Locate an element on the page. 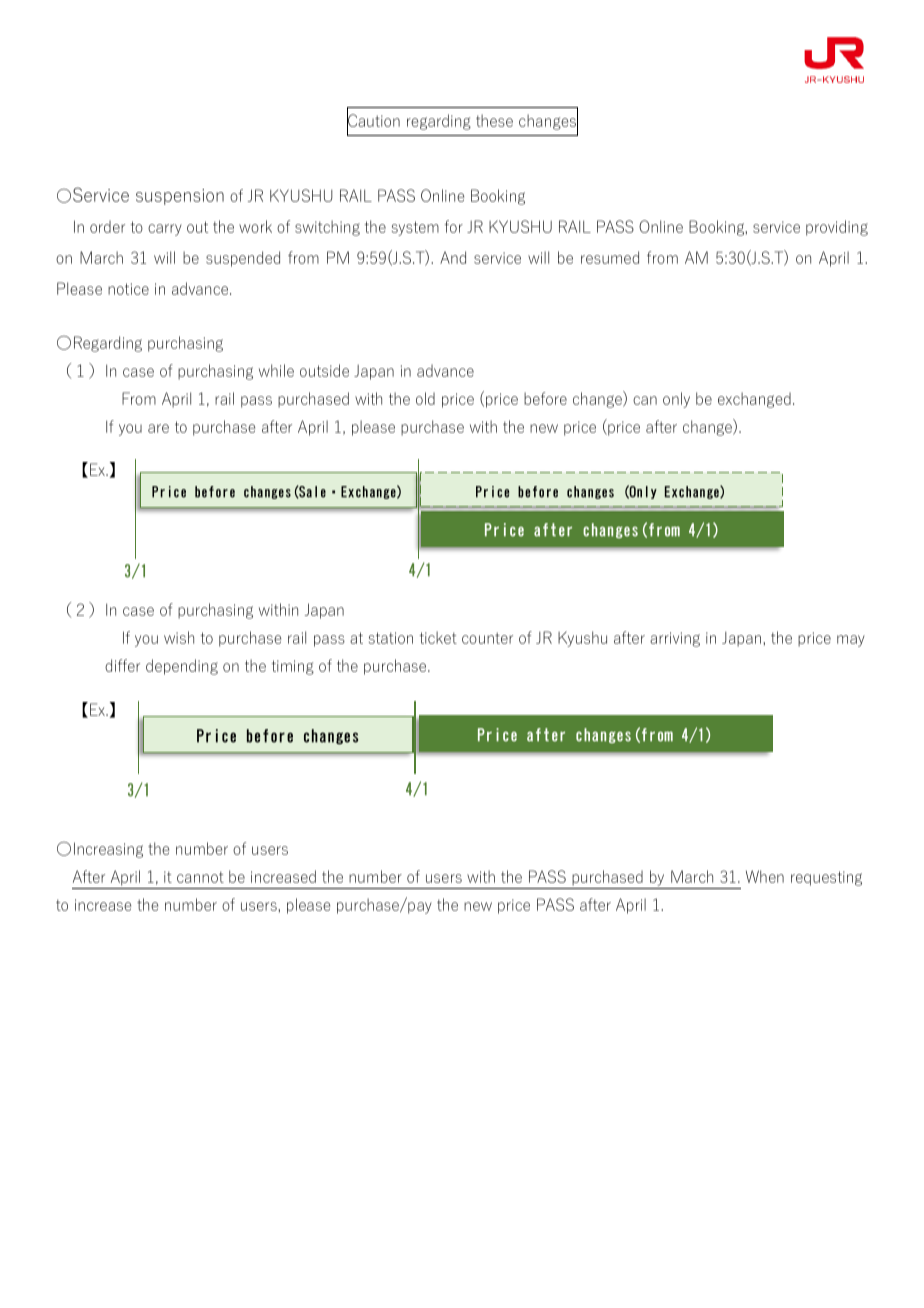 The height and width of the page is (1308, 924). old is located at coordinates (425, 398).
